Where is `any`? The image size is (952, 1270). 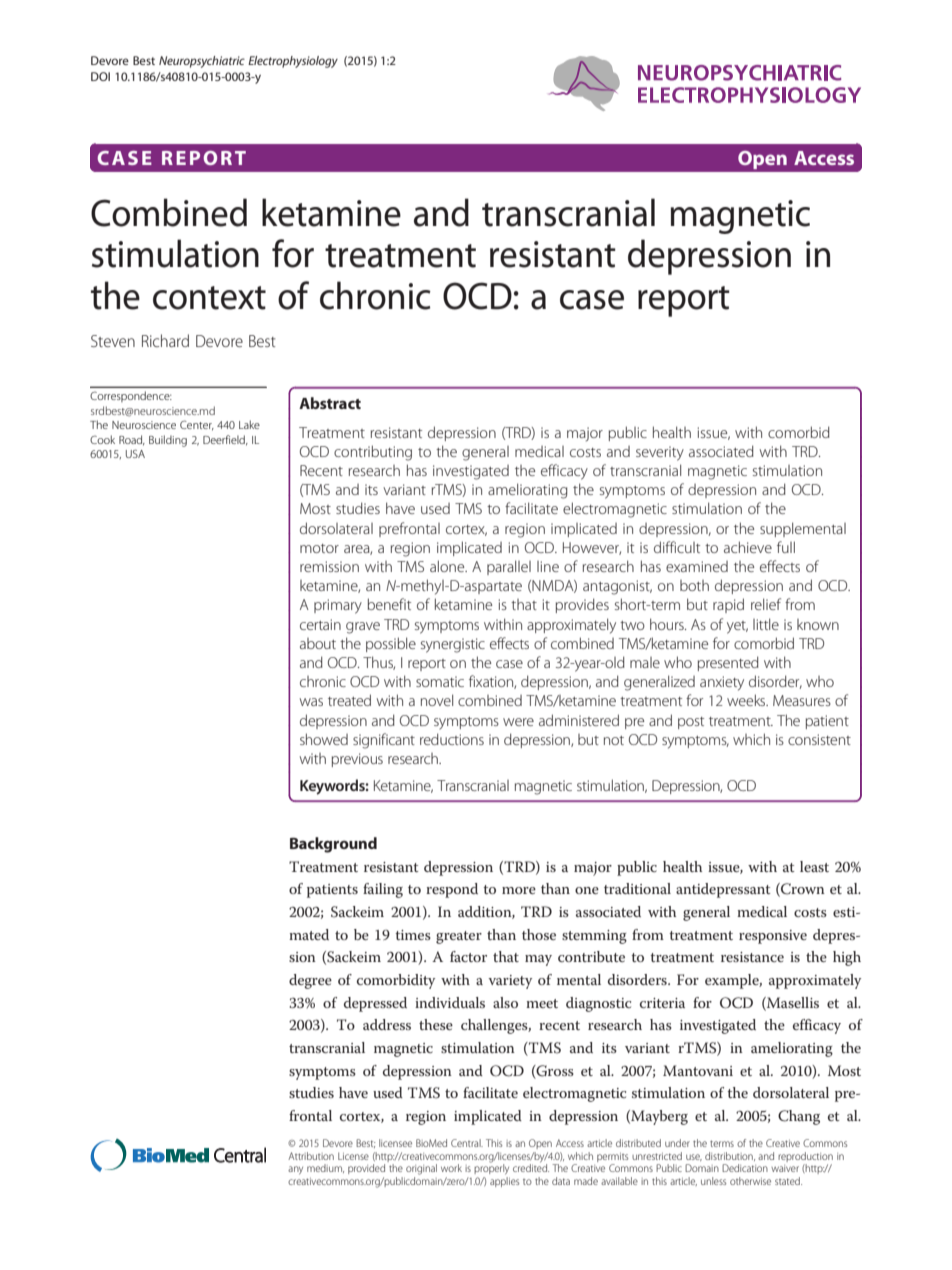
any is located at coordinates (295, 1170).
